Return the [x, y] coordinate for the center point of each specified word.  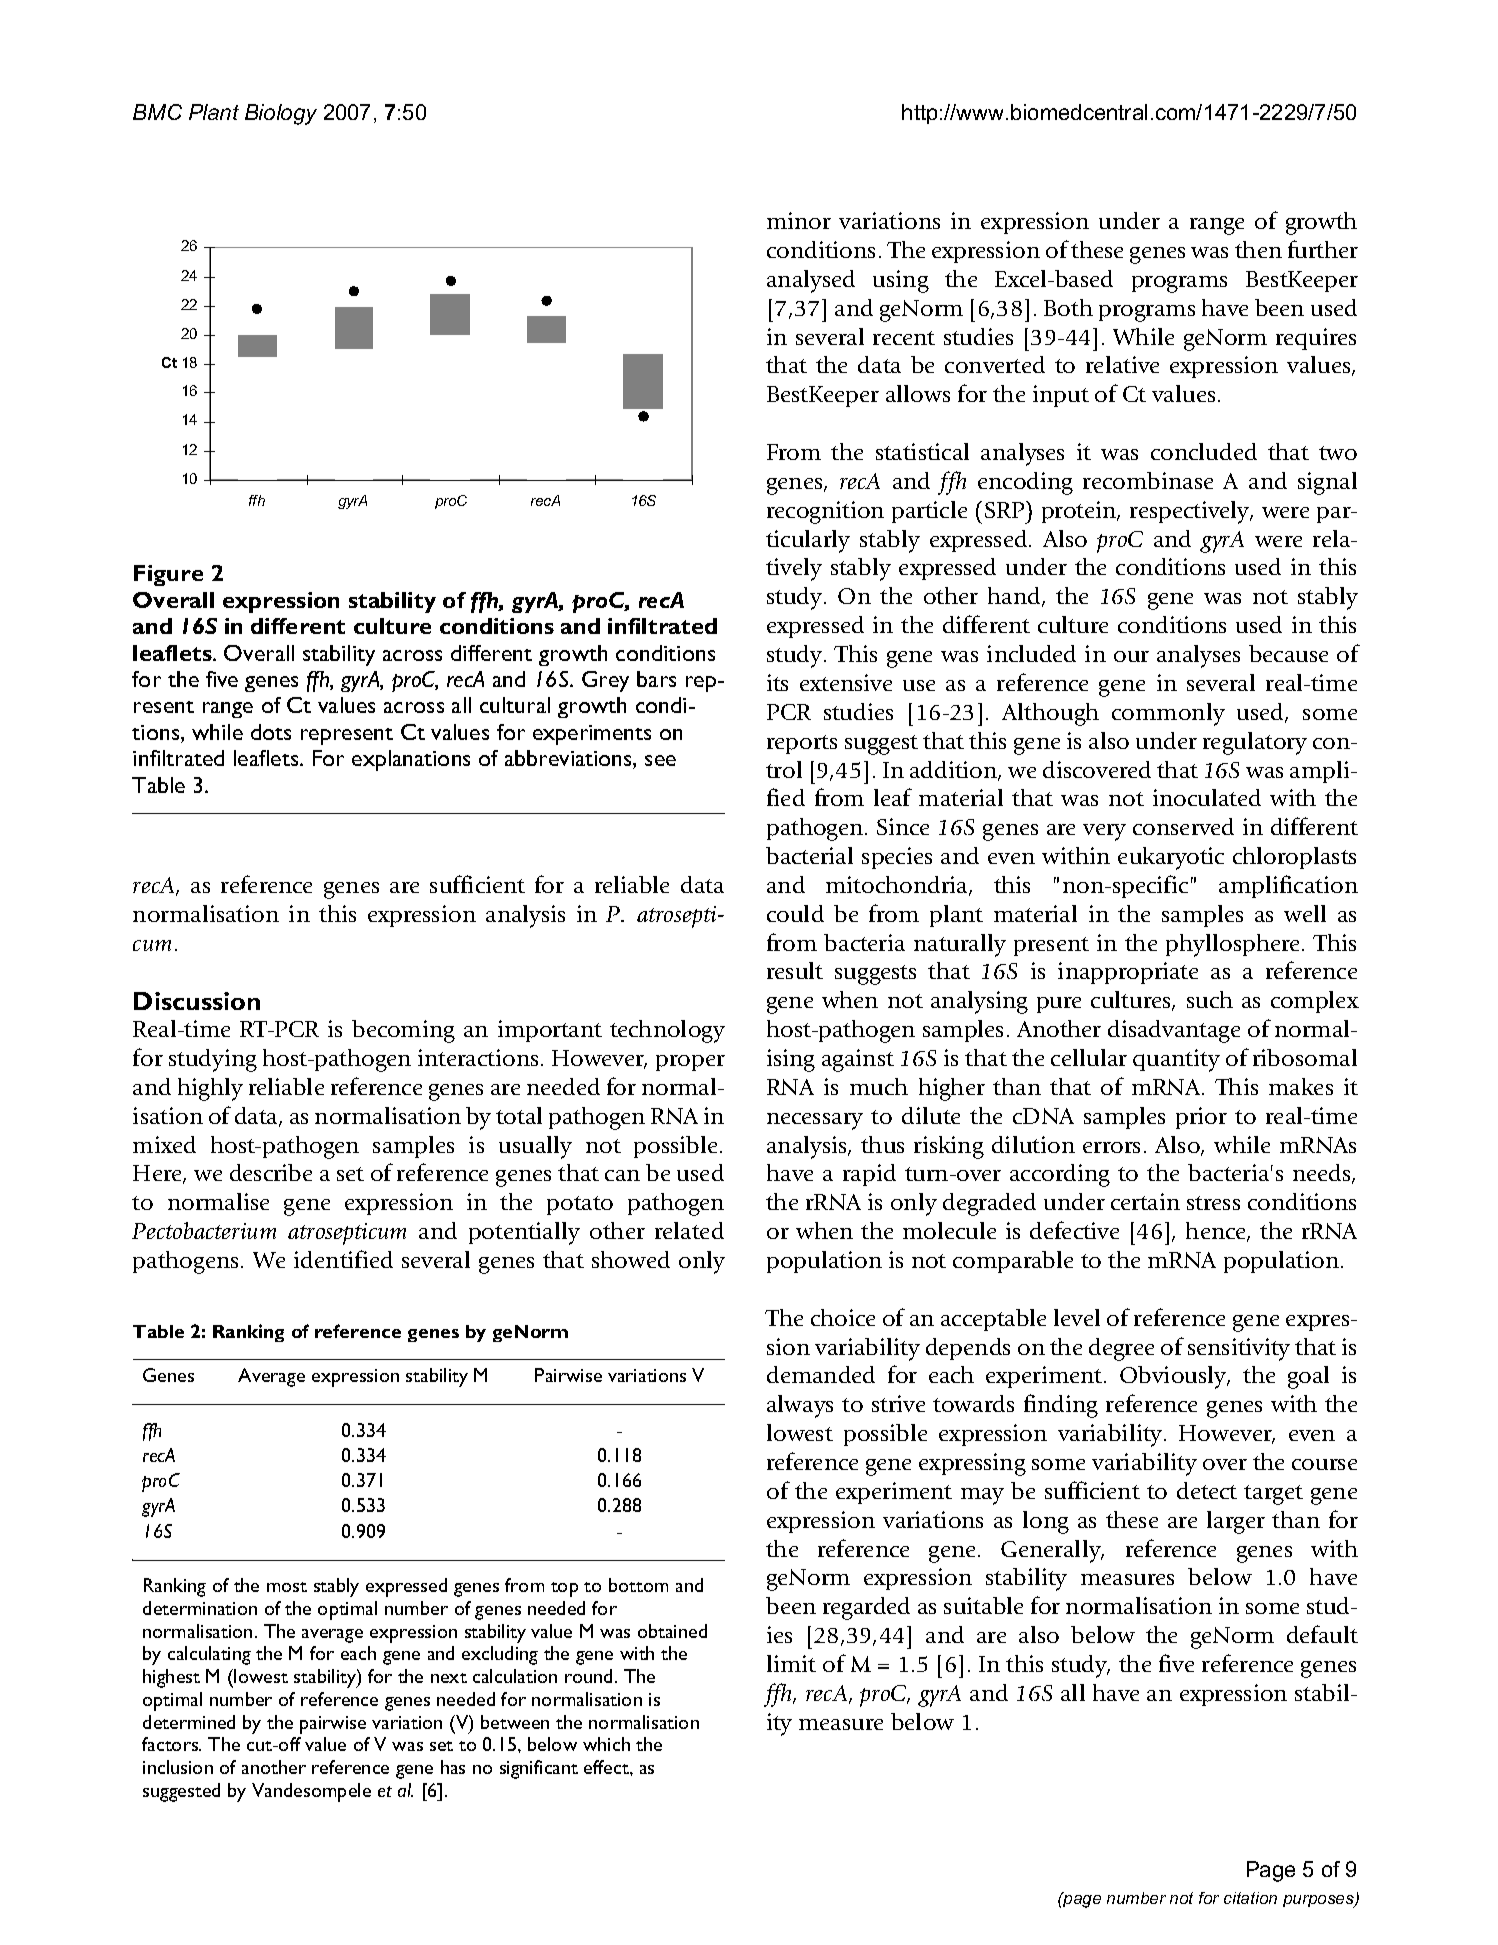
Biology [281, 114]
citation [1250, 1898]
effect [607, 1767]
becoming [403, 1031]
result [795, 970]
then [1258, 249]
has [453, 1767]
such [1210, 999]
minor [799, 220]
